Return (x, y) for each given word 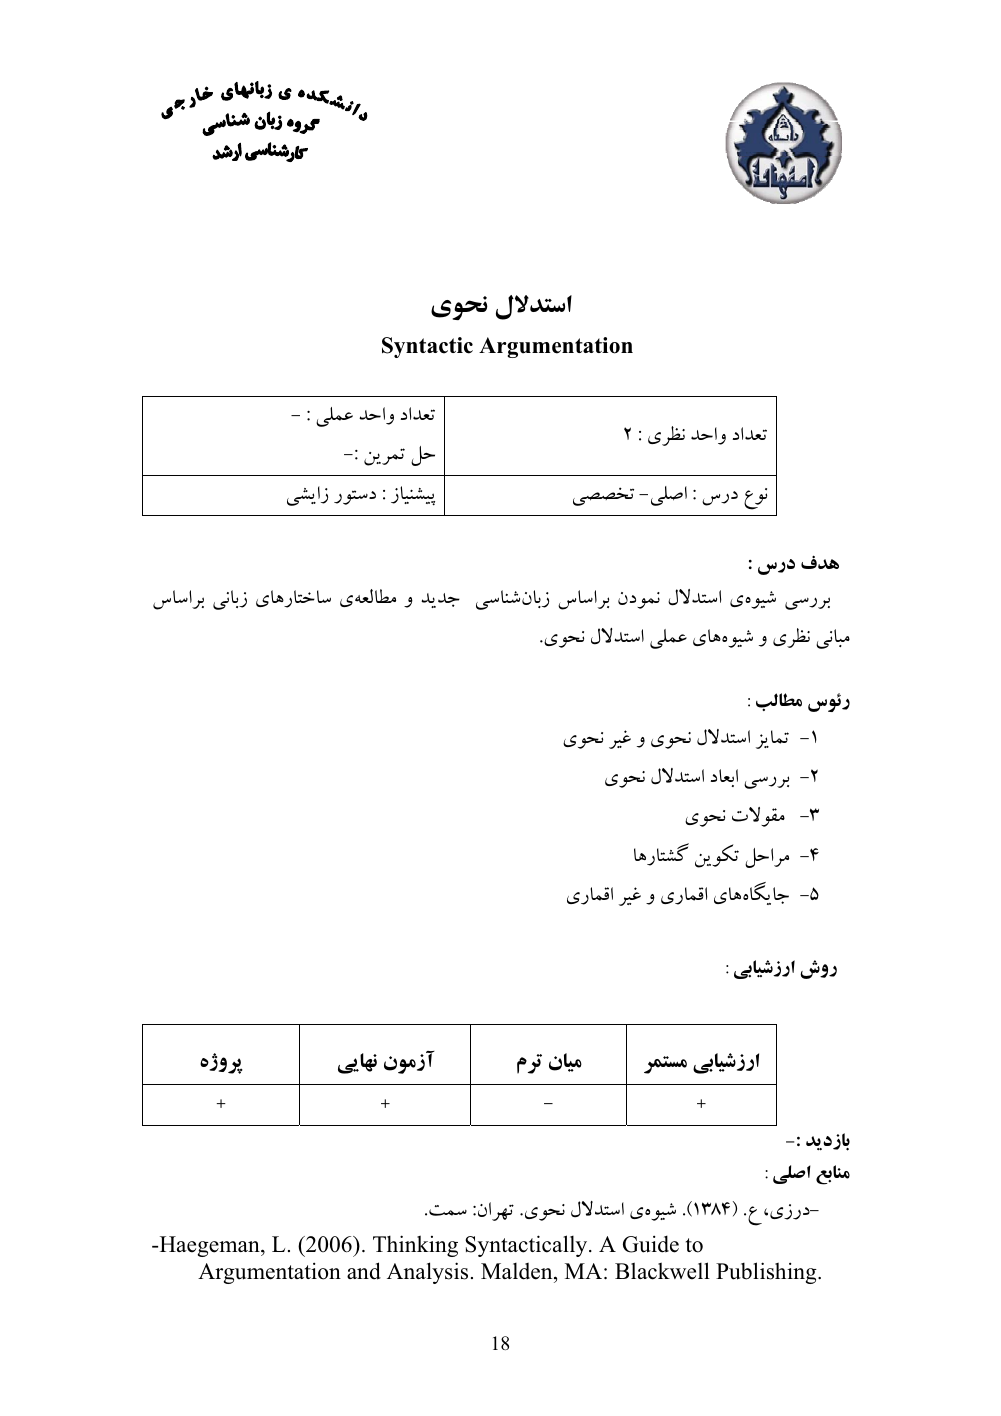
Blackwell (662, 1271)
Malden (518, 1273)
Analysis (427, 1273)
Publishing (767, 1273)
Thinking (415, 1246)
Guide (651, 1244)
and (364, 1271)
